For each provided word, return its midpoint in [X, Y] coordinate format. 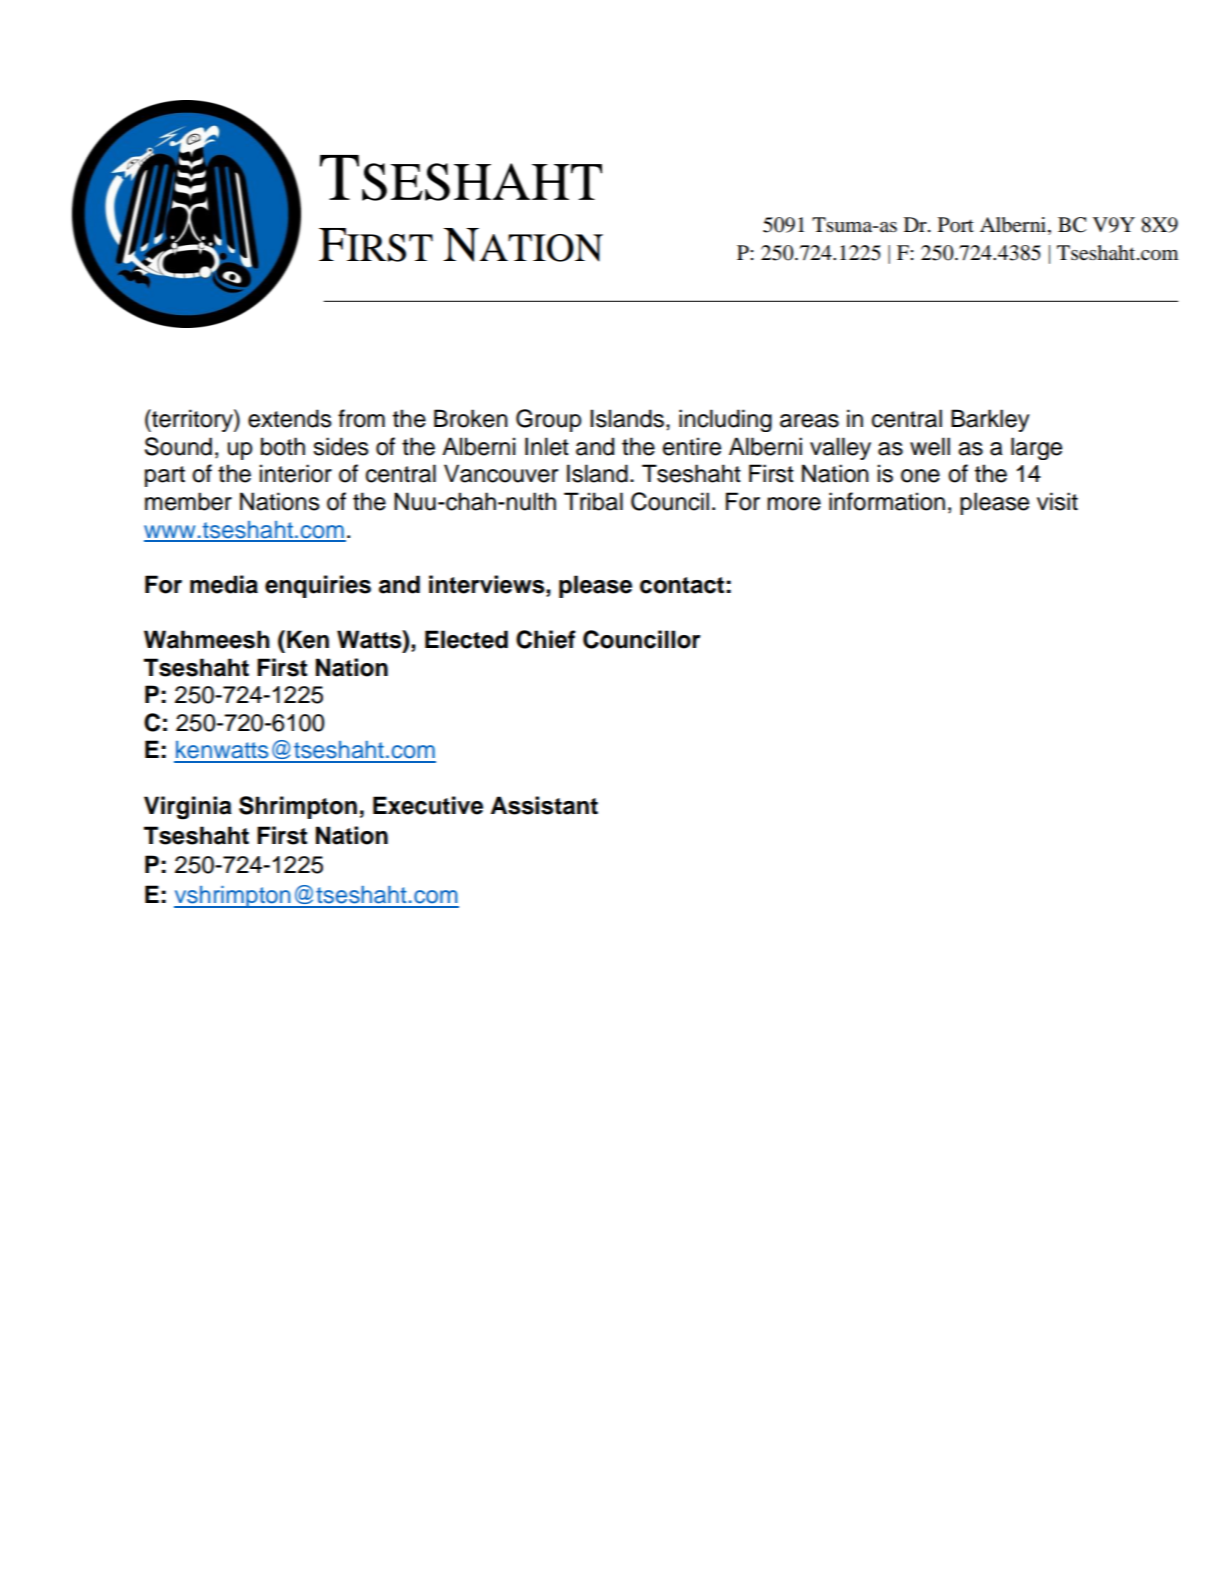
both [283, 446]
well [930, 446]
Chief [546, 639]
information [887, 501]
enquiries [318, 586]
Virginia [188, 808]
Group [548, 420]
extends [290, 418]
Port [956, 225]
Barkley [990, 420]
